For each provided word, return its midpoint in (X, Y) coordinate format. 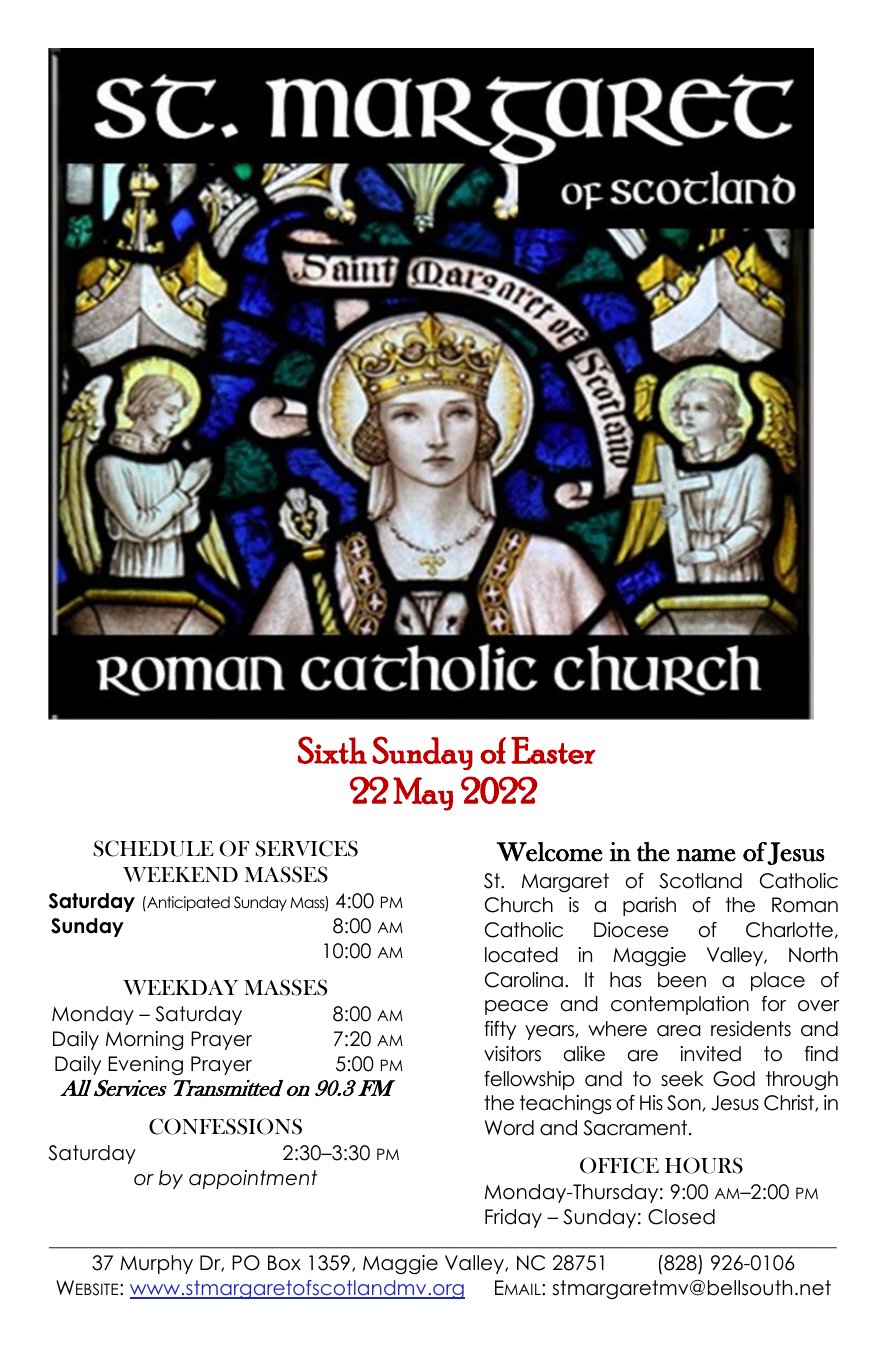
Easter (553, 750)
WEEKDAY (180, 987)
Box (284, 1263)
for (774, 1004)
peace (516, 1007)
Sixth (332, 750)
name (706, 855)
